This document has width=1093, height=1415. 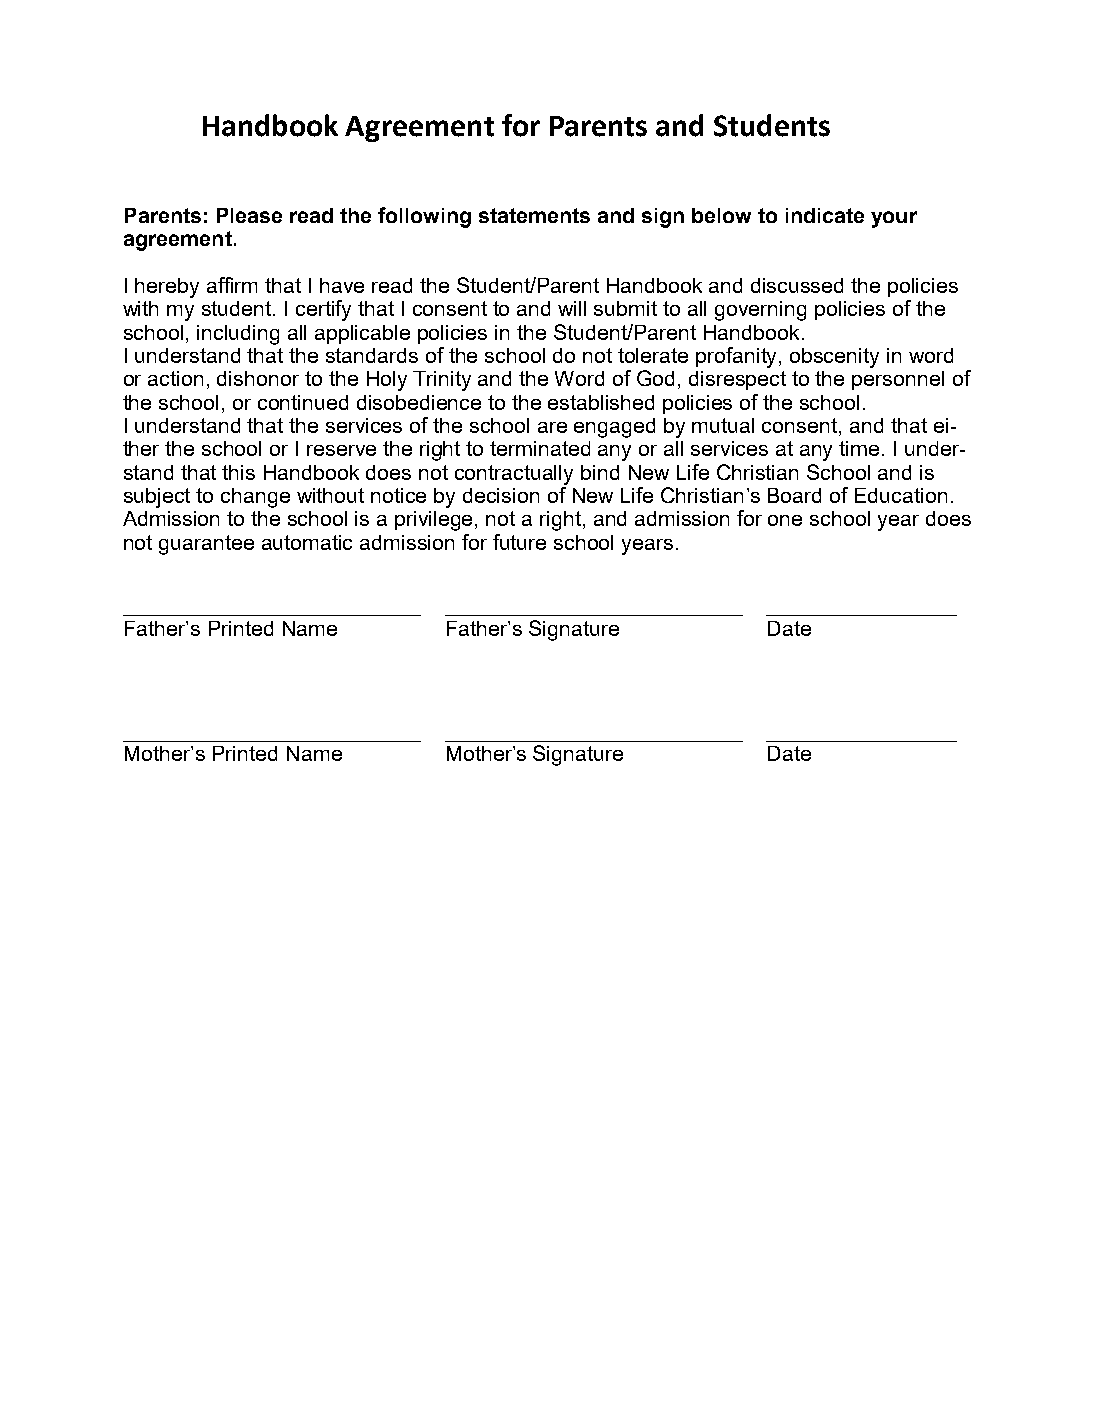 What do you see at coordinates (534, 215) in the document?
I see `statements` at bounding box center [534, 215].
